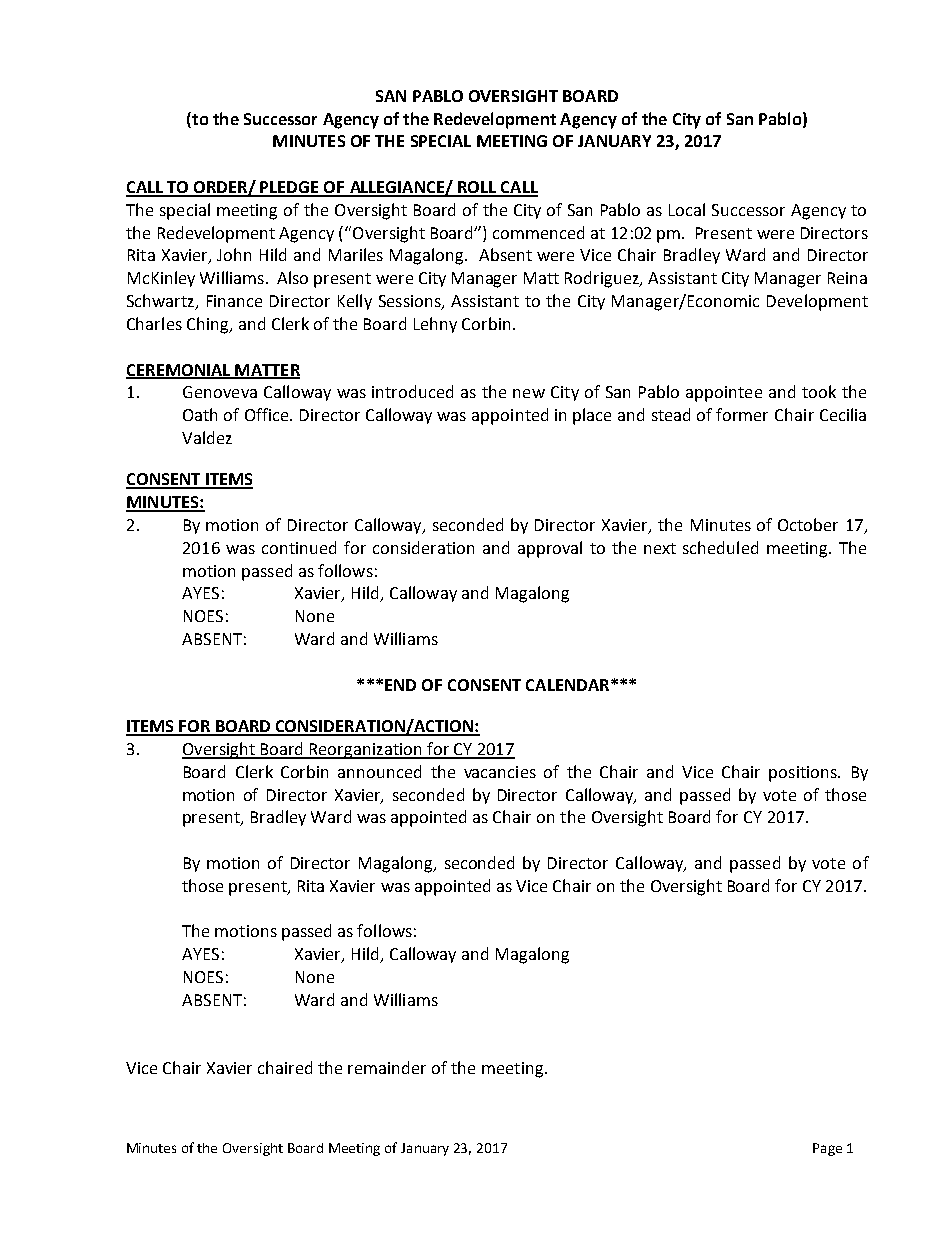  What do you see at coordinates (550, 549) in the image?
I see `approval` at bounding box center [550, 549].
